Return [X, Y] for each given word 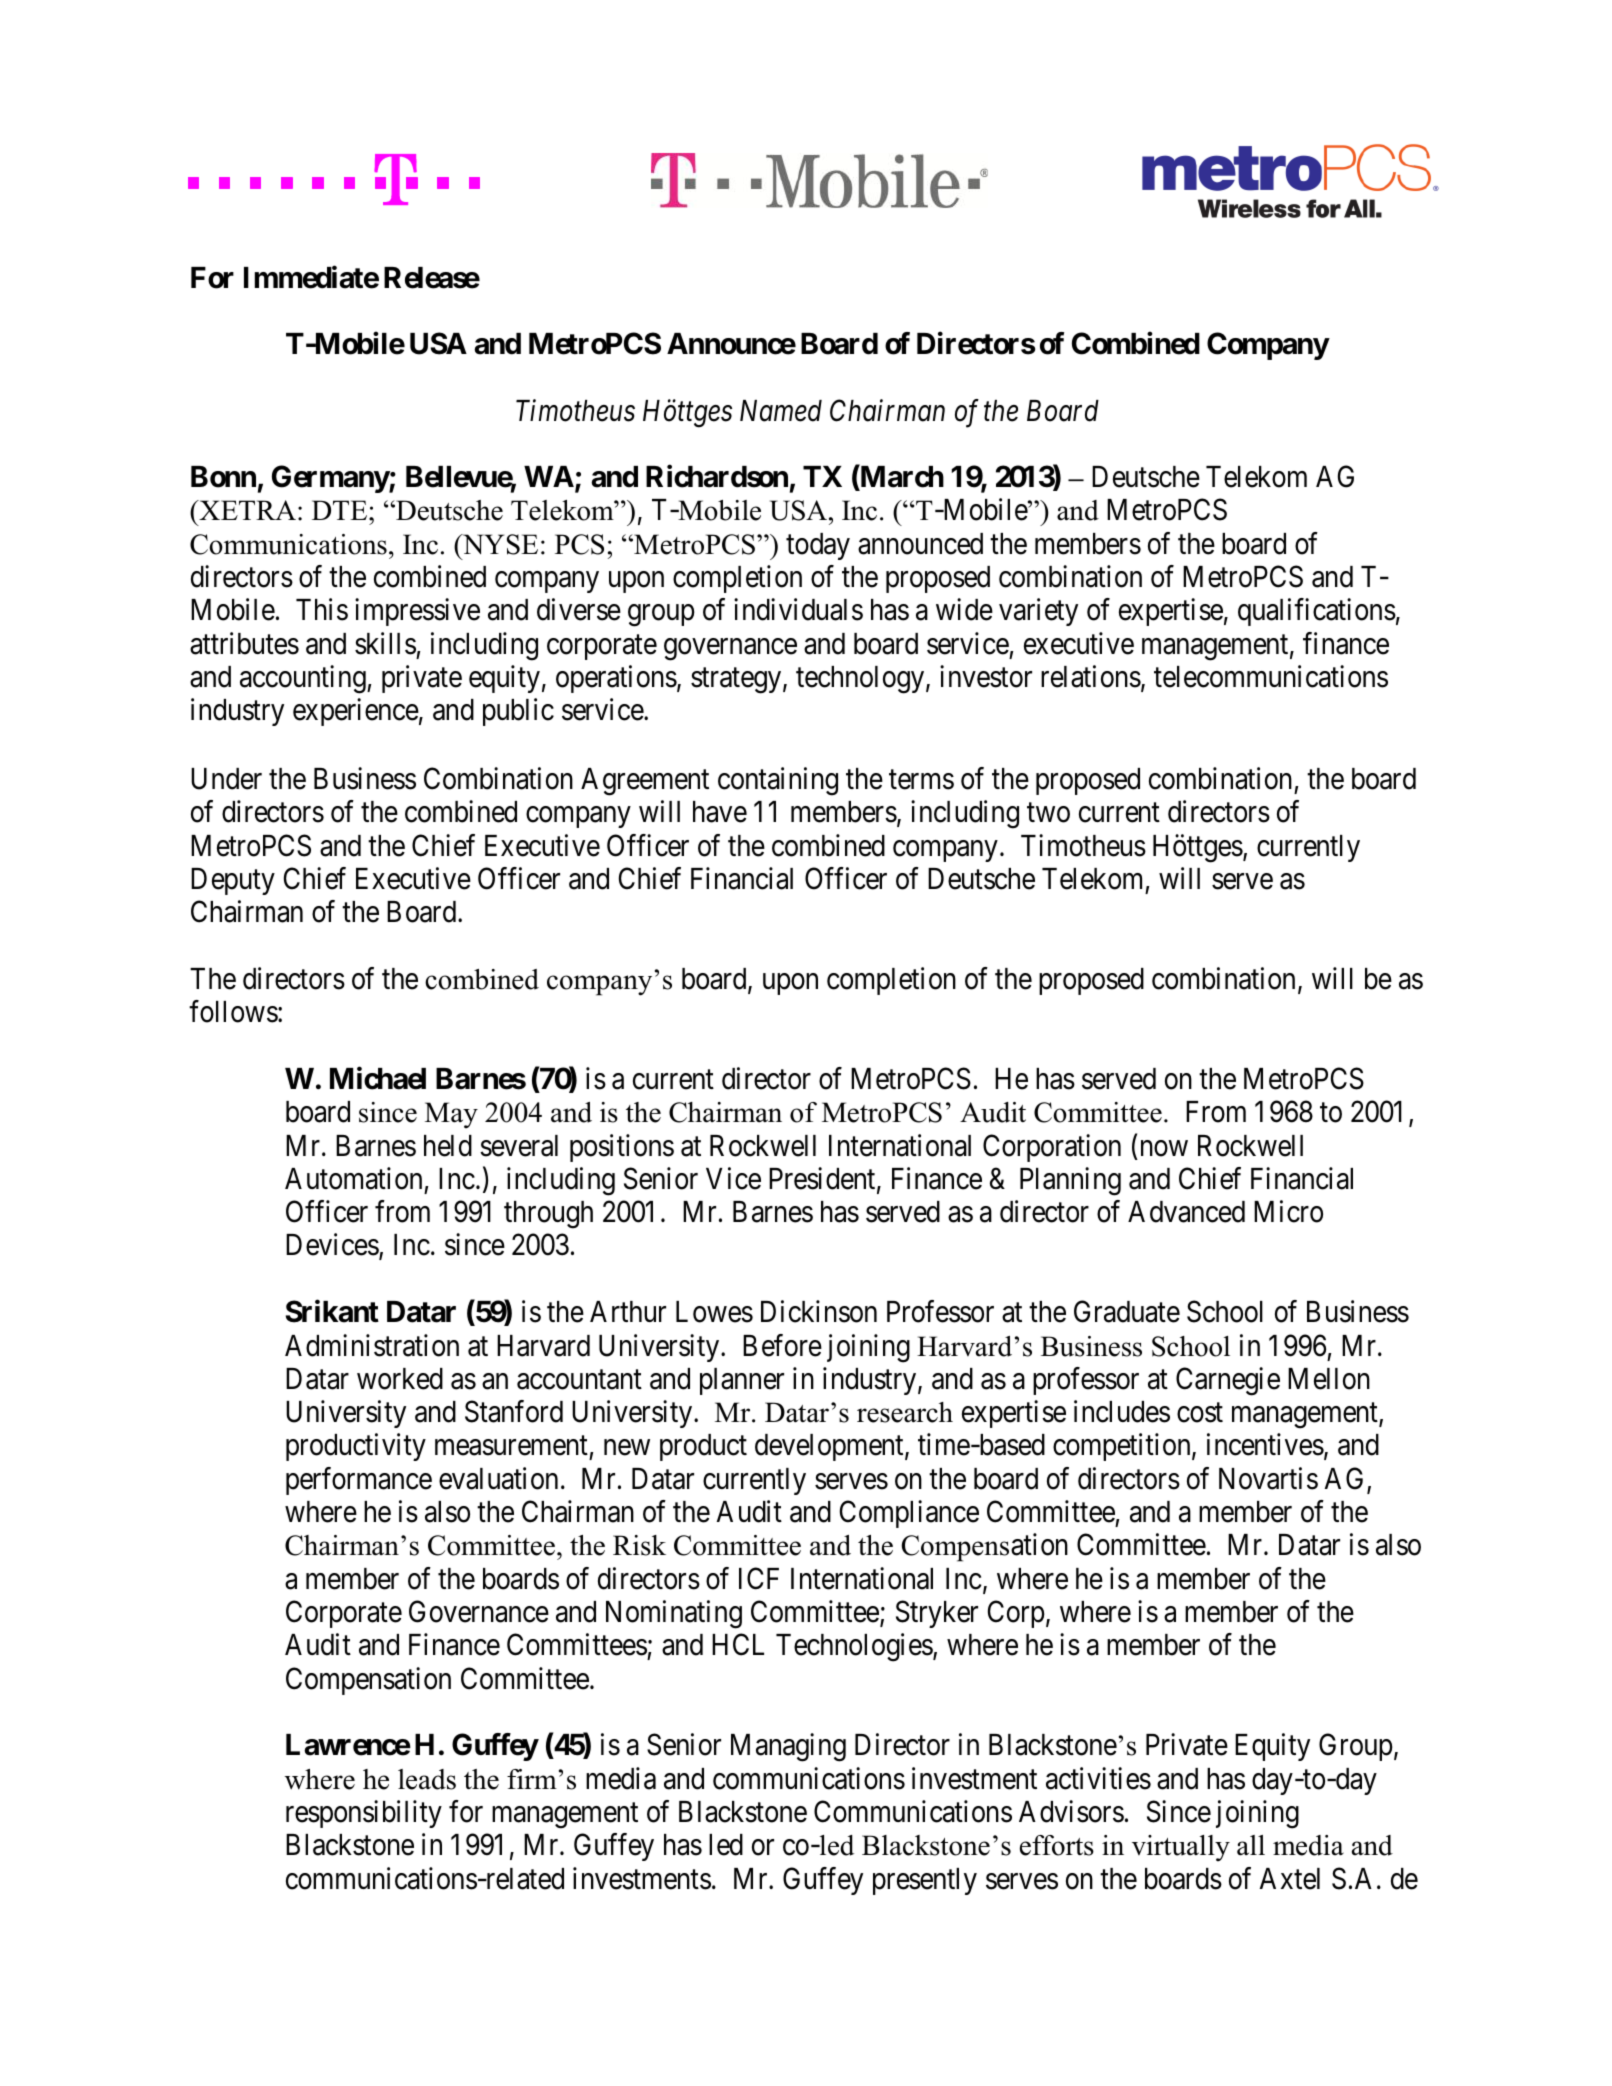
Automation [353, 1178]
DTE [341, 510]
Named [781, 411]
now [1164, 1148]
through [548, 1215]
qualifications [1317, 612]
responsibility [364, 1814]
